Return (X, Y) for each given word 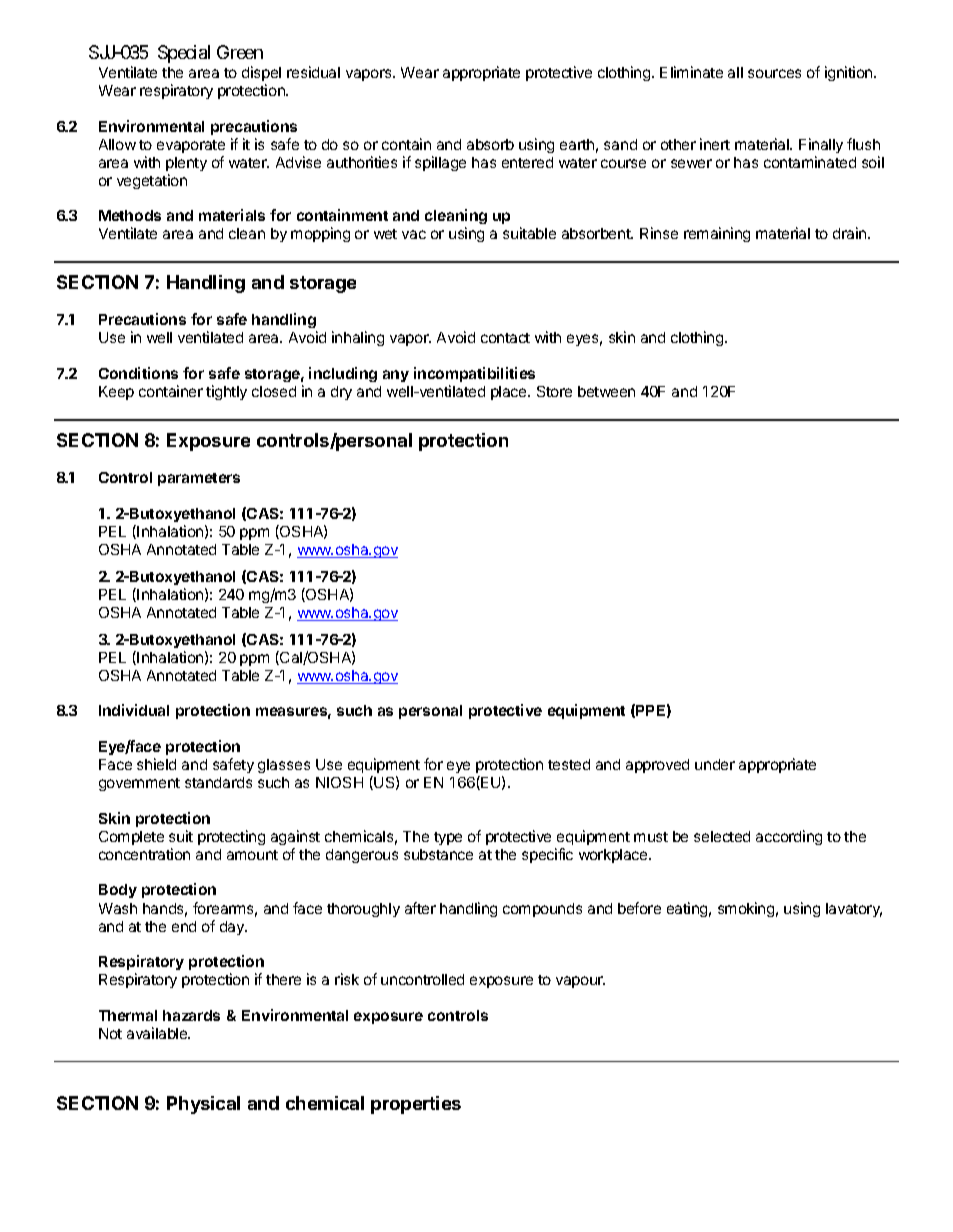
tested (569, 764)
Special (184, 54)
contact (505, 338)
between (606, 391)
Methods (130, 215)
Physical (203, 1105)
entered (527, 162)
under (715, 764)
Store (554, 391)
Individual (134, 710)
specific (547, 855)
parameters (199, 479)
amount (252, 855)
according (789, 837)
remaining (717, 234)
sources (774, 73)
